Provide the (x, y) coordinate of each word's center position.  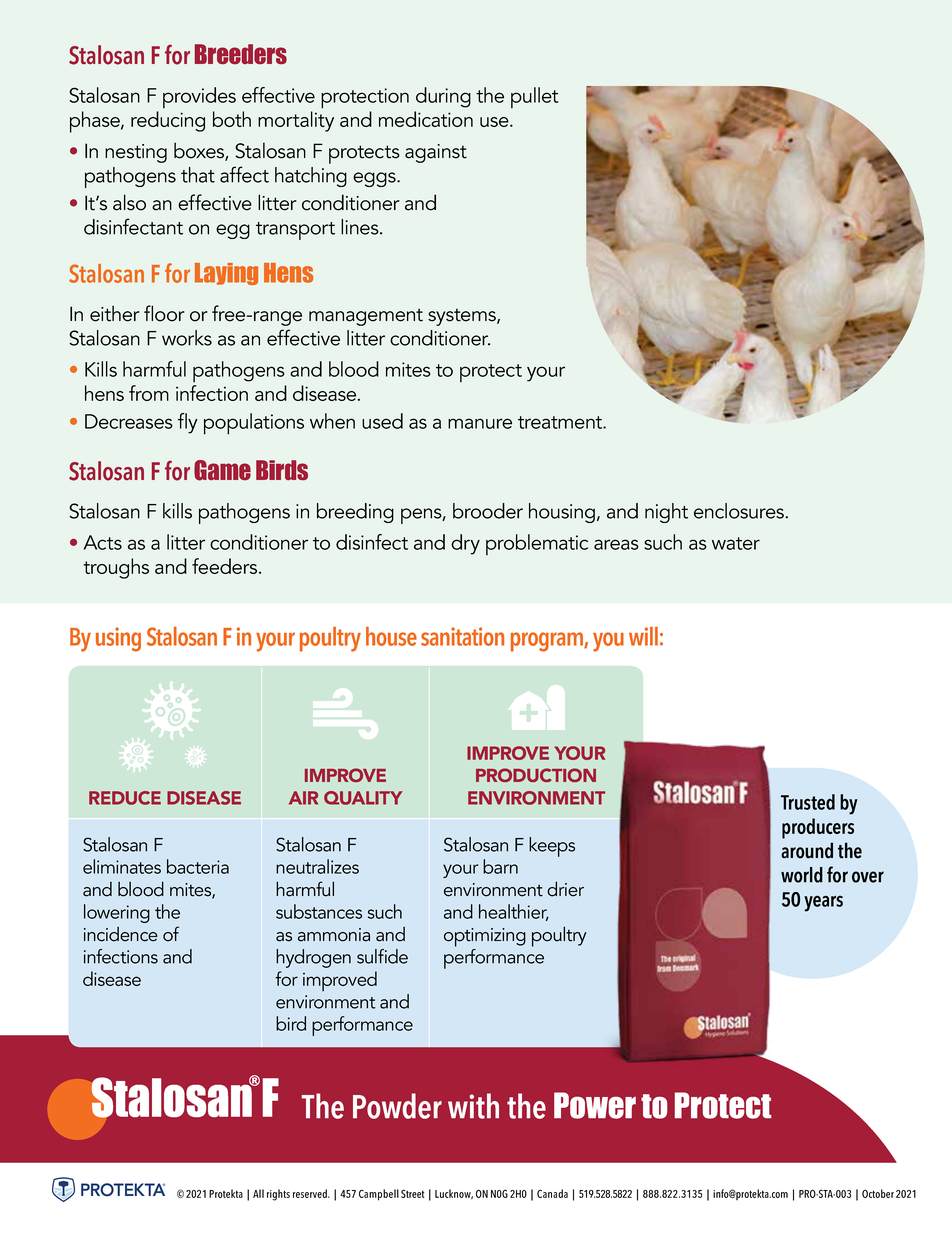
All (258, 1193)
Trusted (808, 802)
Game (222, 470)
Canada (552, 1193)
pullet (535, 98)
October (878, 1193)
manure (480, 423)
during (443, 97)
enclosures (740, 511)
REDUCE (125, 798)
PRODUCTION (536, 775)
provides (199, 98)
